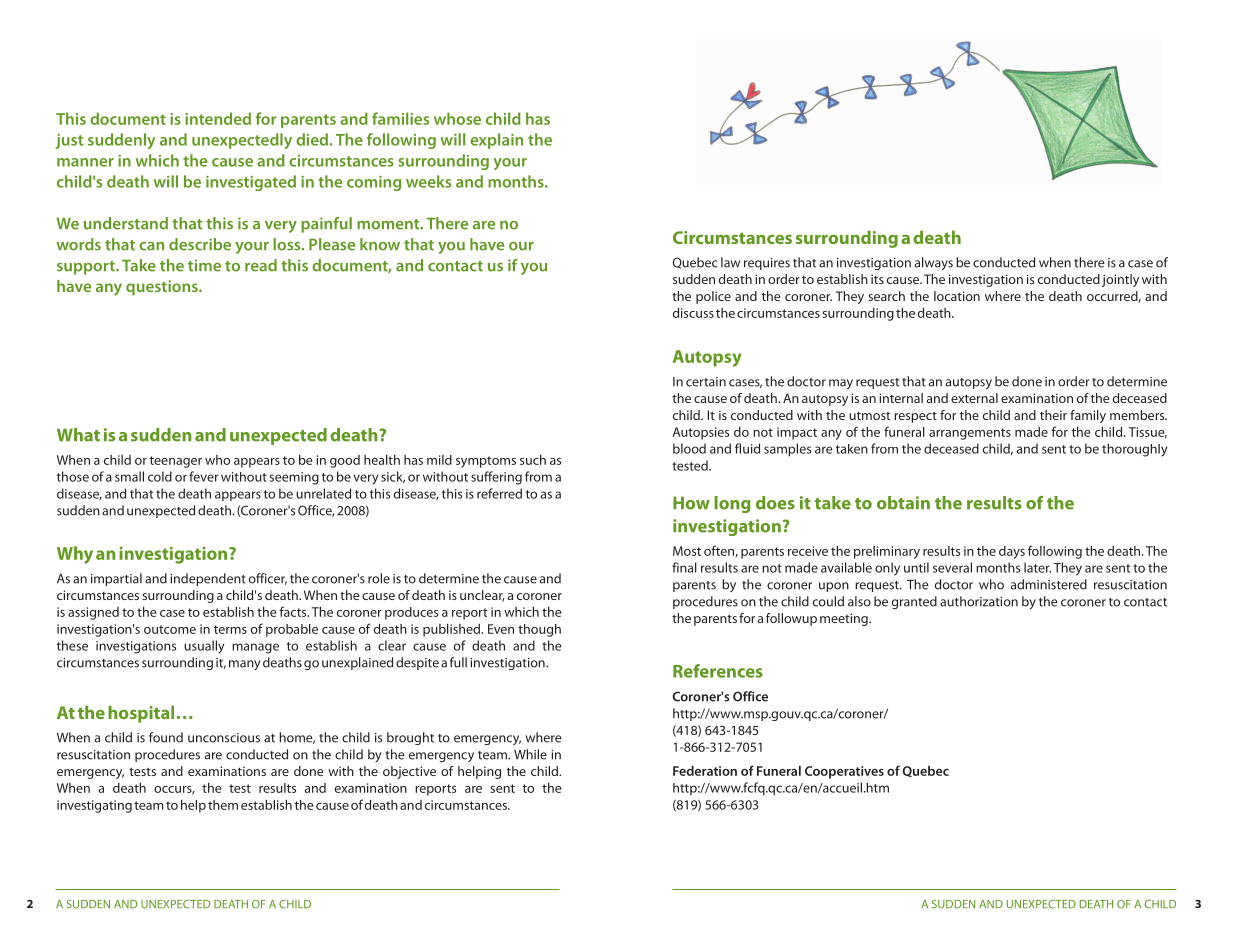 The width and height of the image is (1233, 952). I want to click on discuss, so click(693, 313).
